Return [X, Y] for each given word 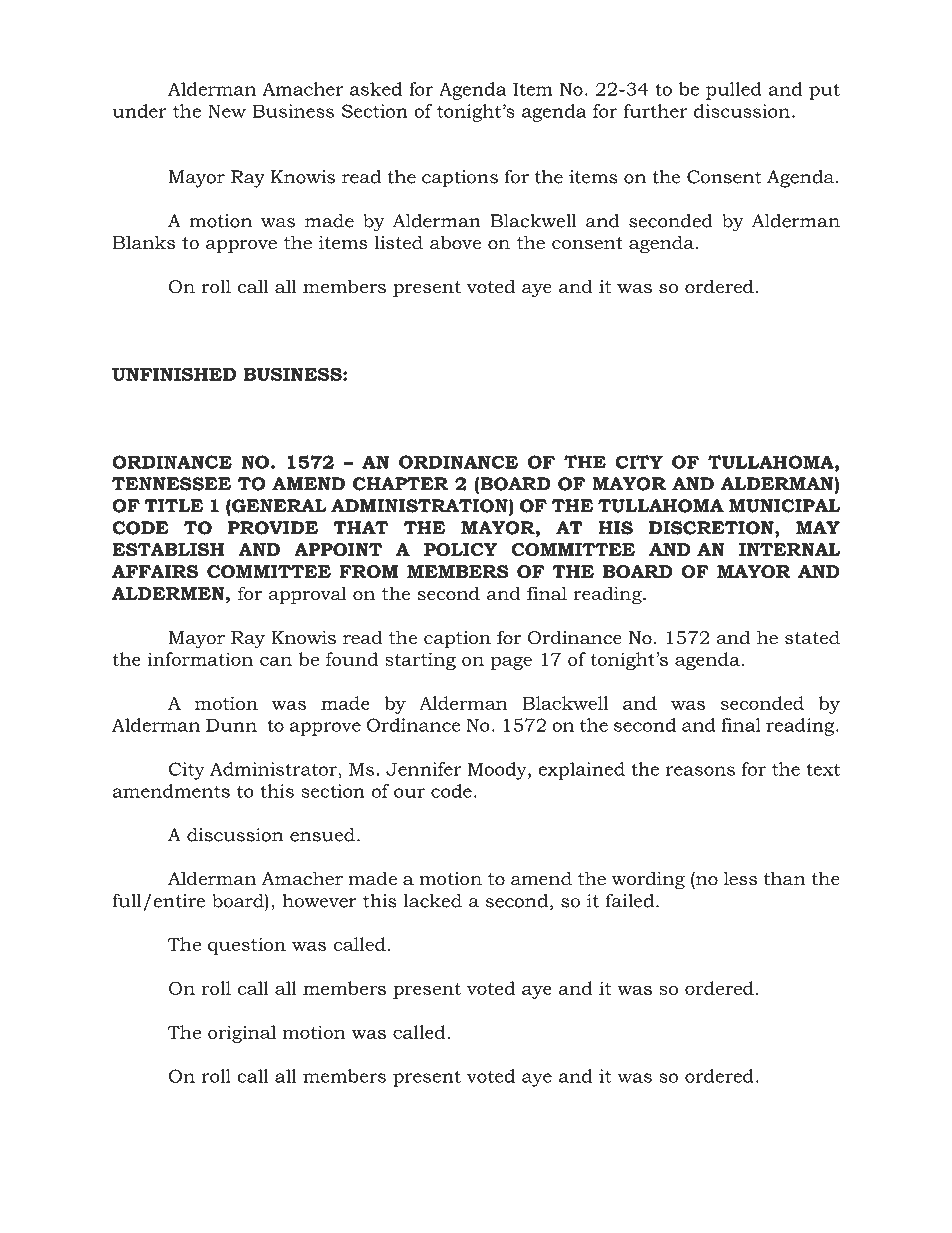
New [227, 111]
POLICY [460, 550]
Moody [498, 771]
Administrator [273, 769]
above [455, 242]
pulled [734, 91]
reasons [700, 771]
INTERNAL [790, 549]
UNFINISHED [174, 374]
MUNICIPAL [784, 506]
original [242, 1034]
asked [376, 89]
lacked [433, 901]
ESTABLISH [168, 550]
